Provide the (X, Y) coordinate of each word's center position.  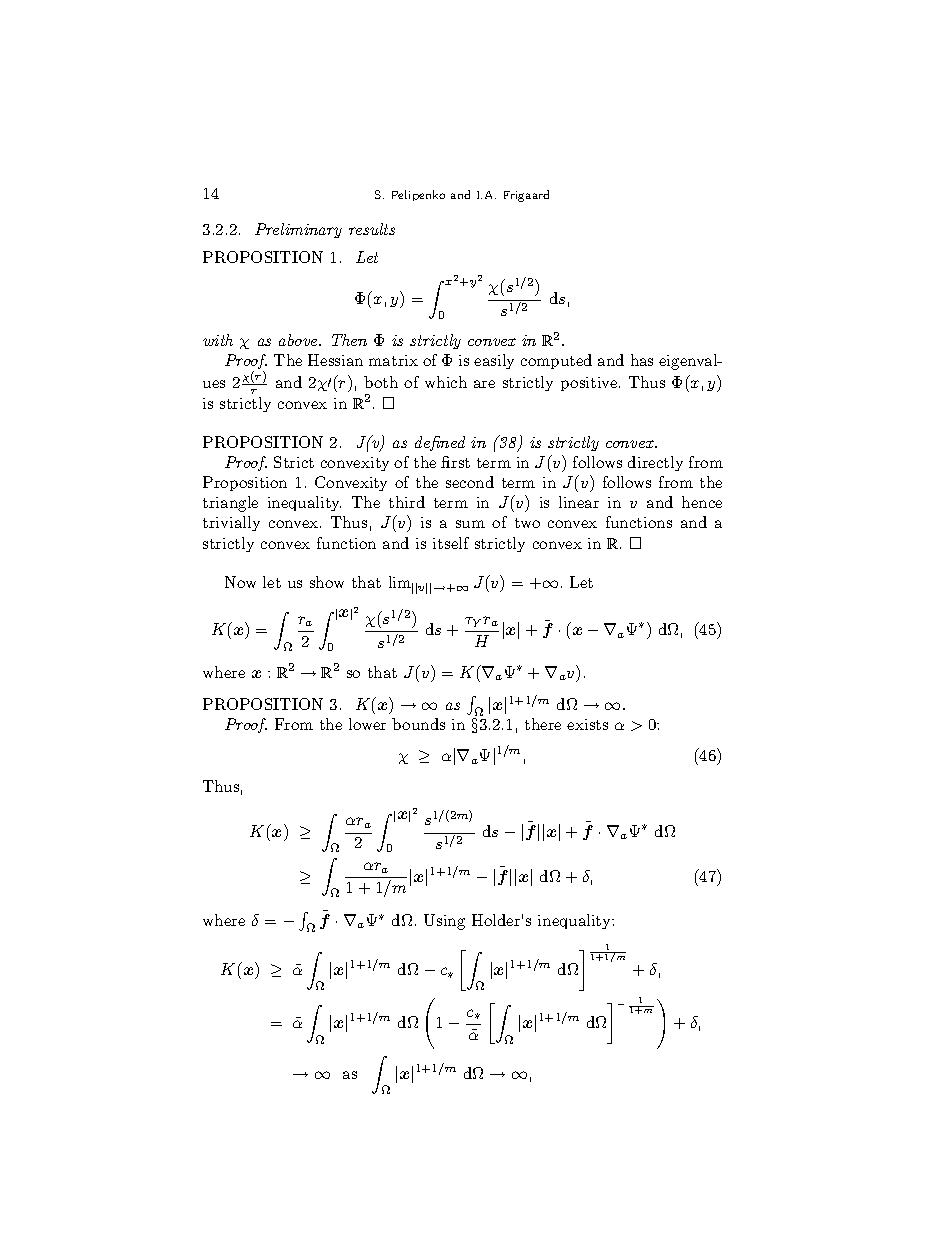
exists (587, 724)
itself (451, 543)
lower (367, 724)
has (642, 360)
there (543, 724)
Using (444, 922)
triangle (230, 504)
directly (655, 463)
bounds (418, 724)
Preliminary (298, 230)
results (372, 229)
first (455, 462)
